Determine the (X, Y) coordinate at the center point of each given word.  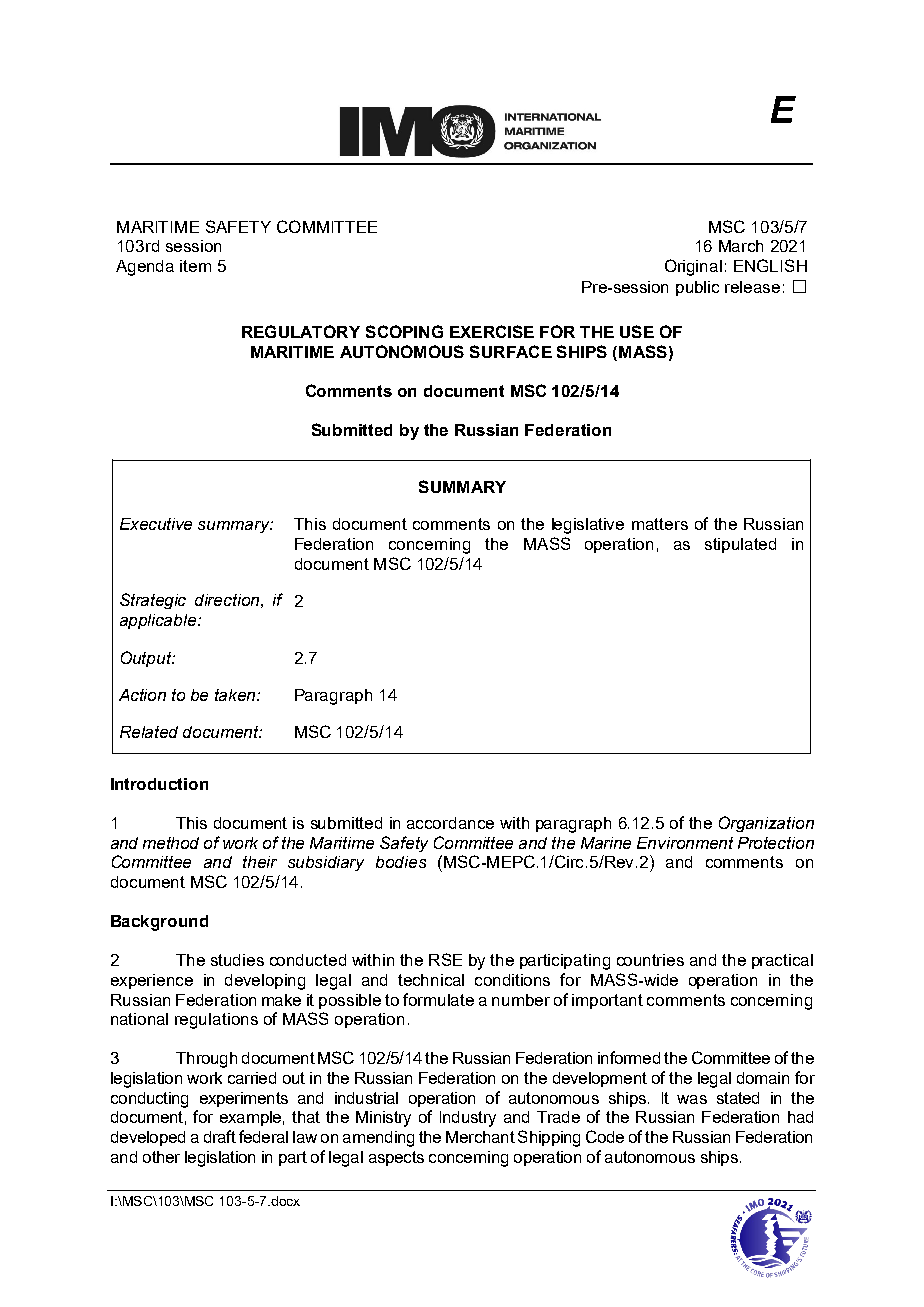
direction (227, 600)
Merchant (480, 1137)
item (195, 266)
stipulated (740, 545)
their (260, 862)
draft (220, 1136)
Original (693, 267)
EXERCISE (492, 331)
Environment (685, 843)
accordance (450, 823)
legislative (588, 526)
